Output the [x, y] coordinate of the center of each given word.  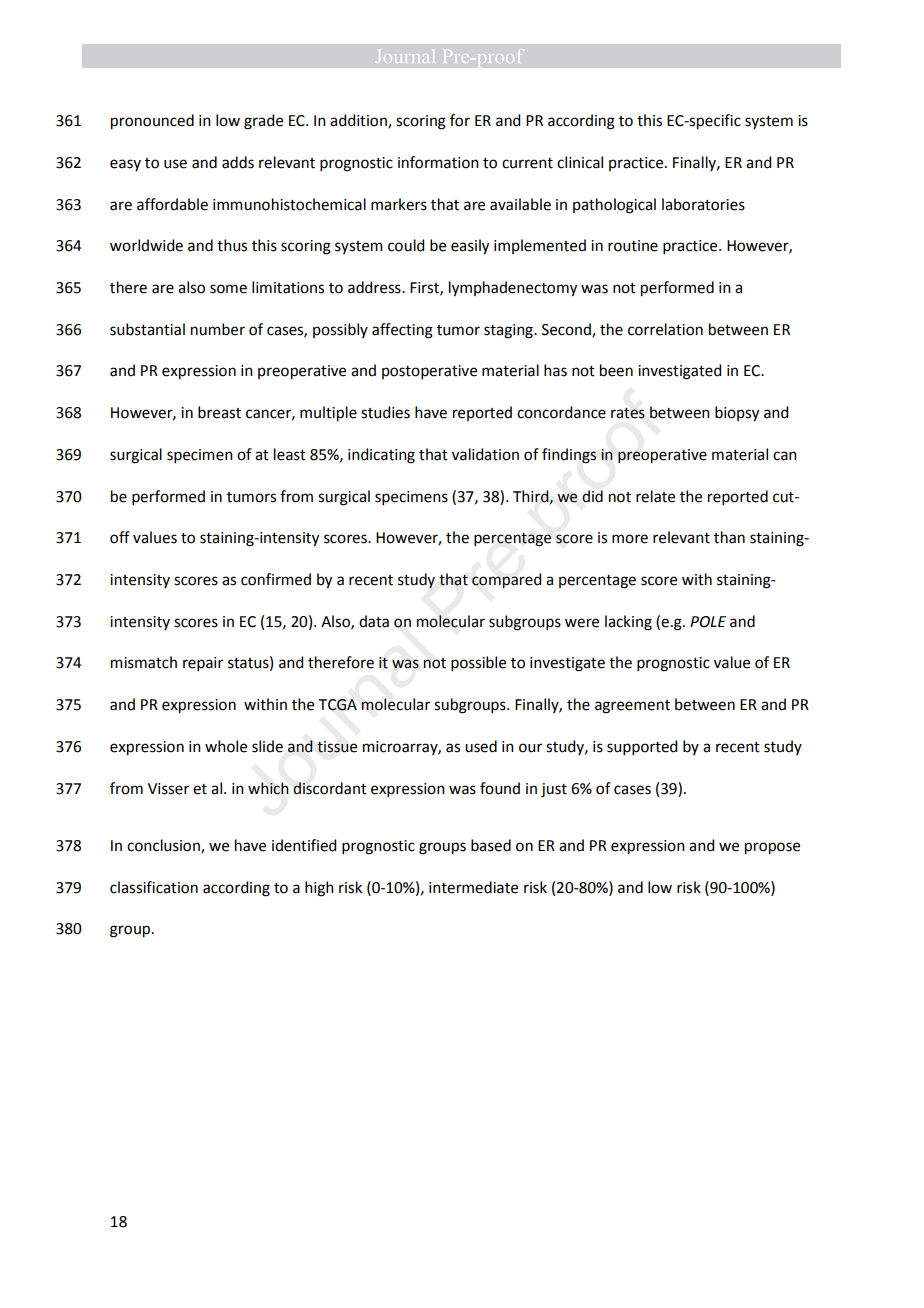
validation [485, 454]
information [438, 162]
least [290, 454]
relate [655, 496]
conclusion [164, 846]
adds [238, 162]
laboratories [703, 204]
